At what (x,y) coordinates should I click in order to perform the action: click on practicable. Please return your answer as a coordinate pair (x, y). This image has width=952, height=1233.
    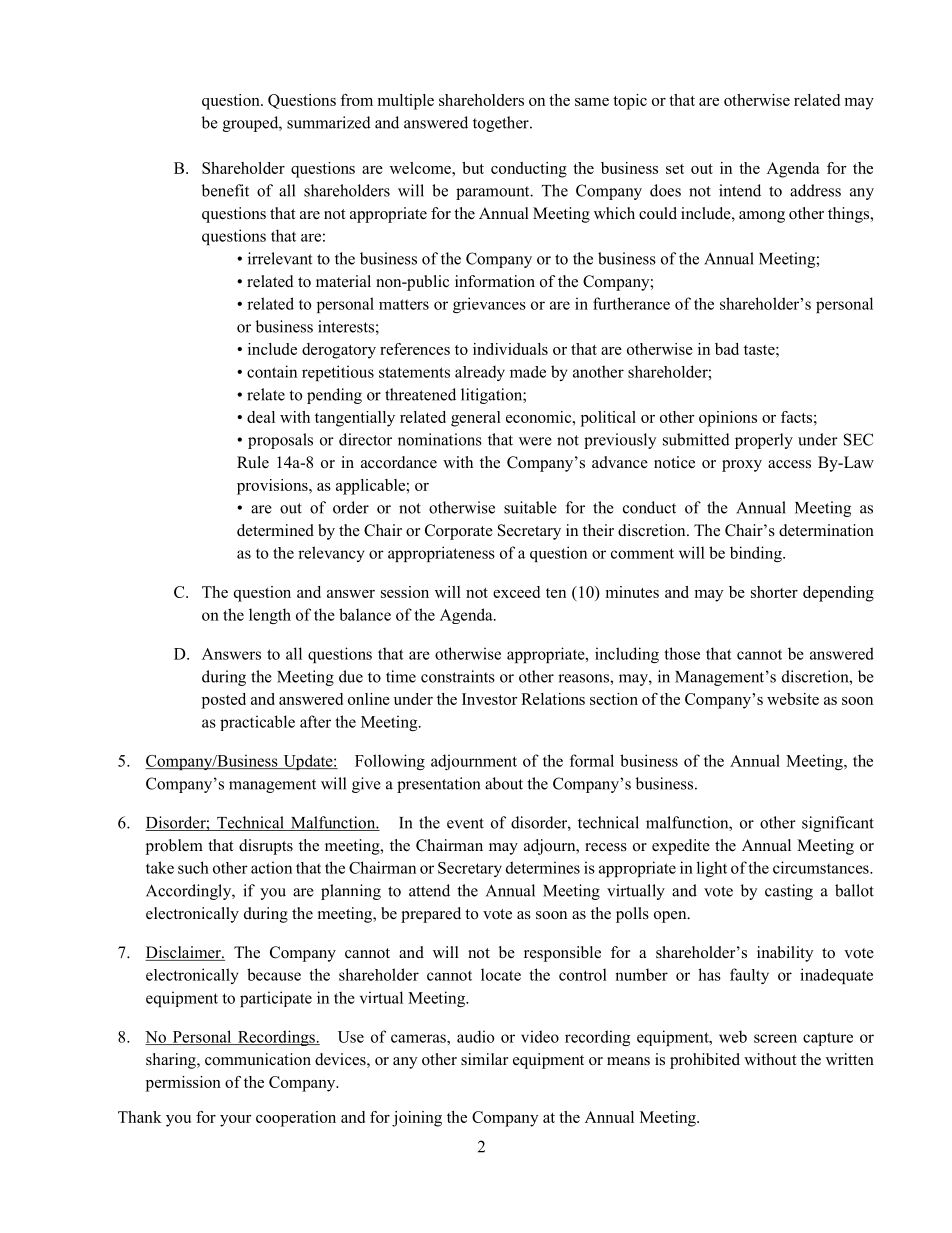
    Looking at the image, I should click on (257, 723).
